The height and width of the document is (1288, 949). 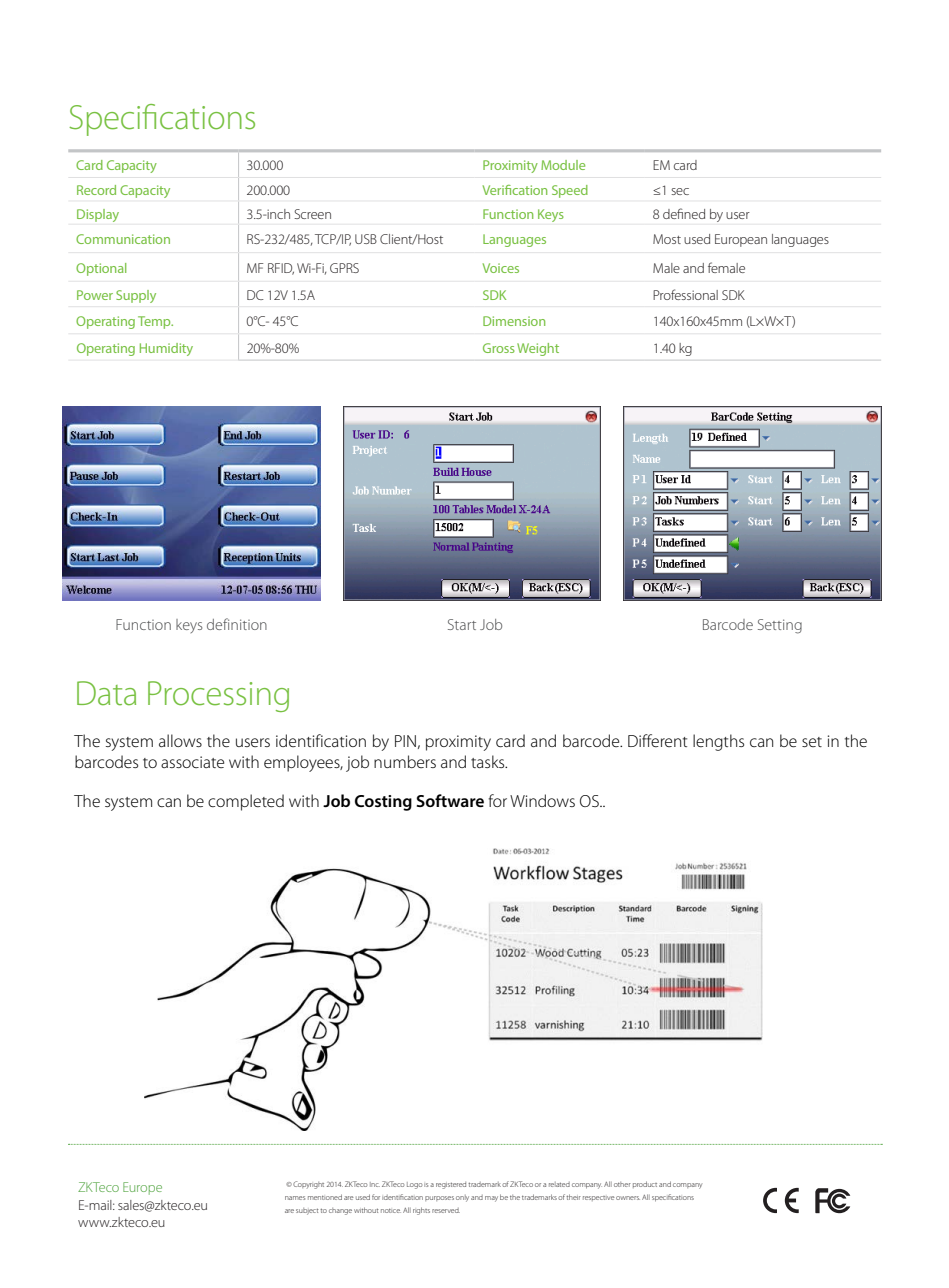 What do you see at coordinates (645, 1184) in the document?
I see `product` at bounding box center [645, 1184].
